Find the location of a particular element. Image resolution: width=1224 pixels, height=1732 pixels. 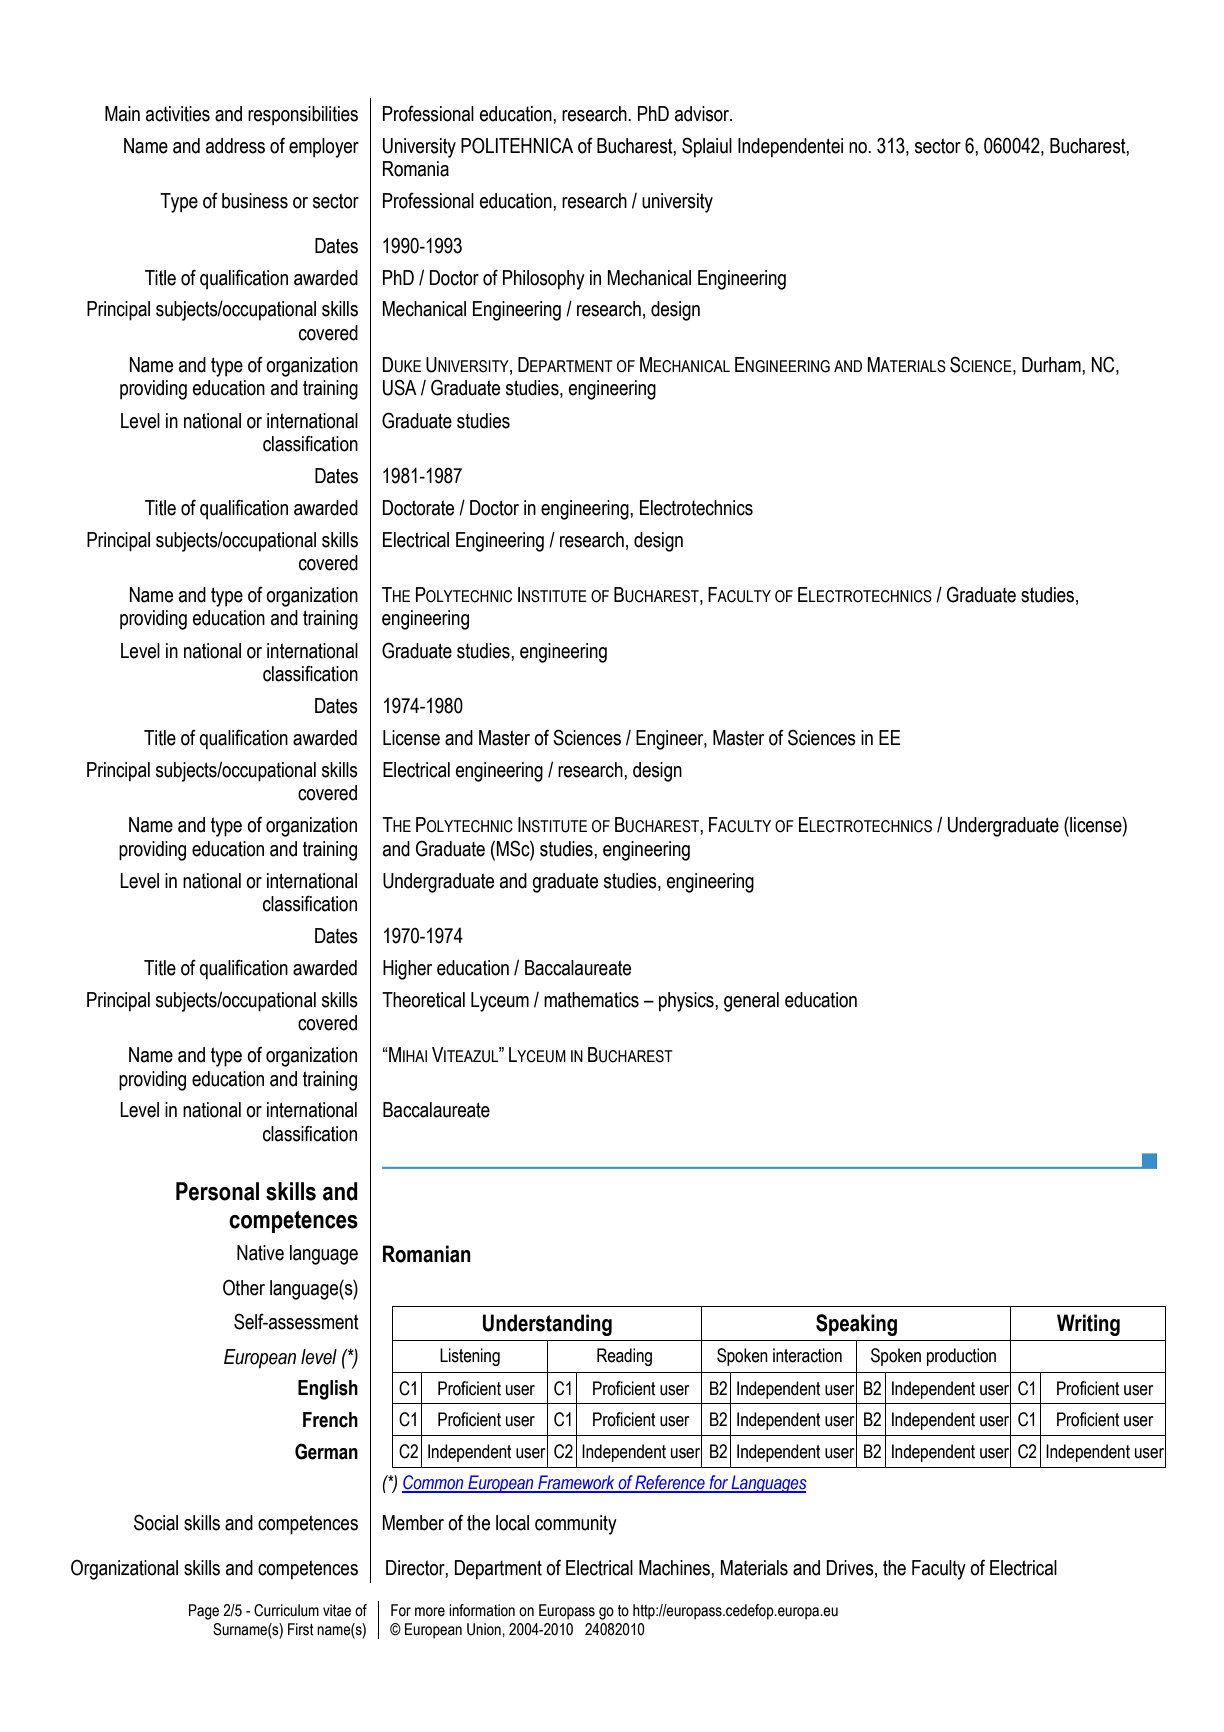

Understanding is located at coordinates (547, 1325).
